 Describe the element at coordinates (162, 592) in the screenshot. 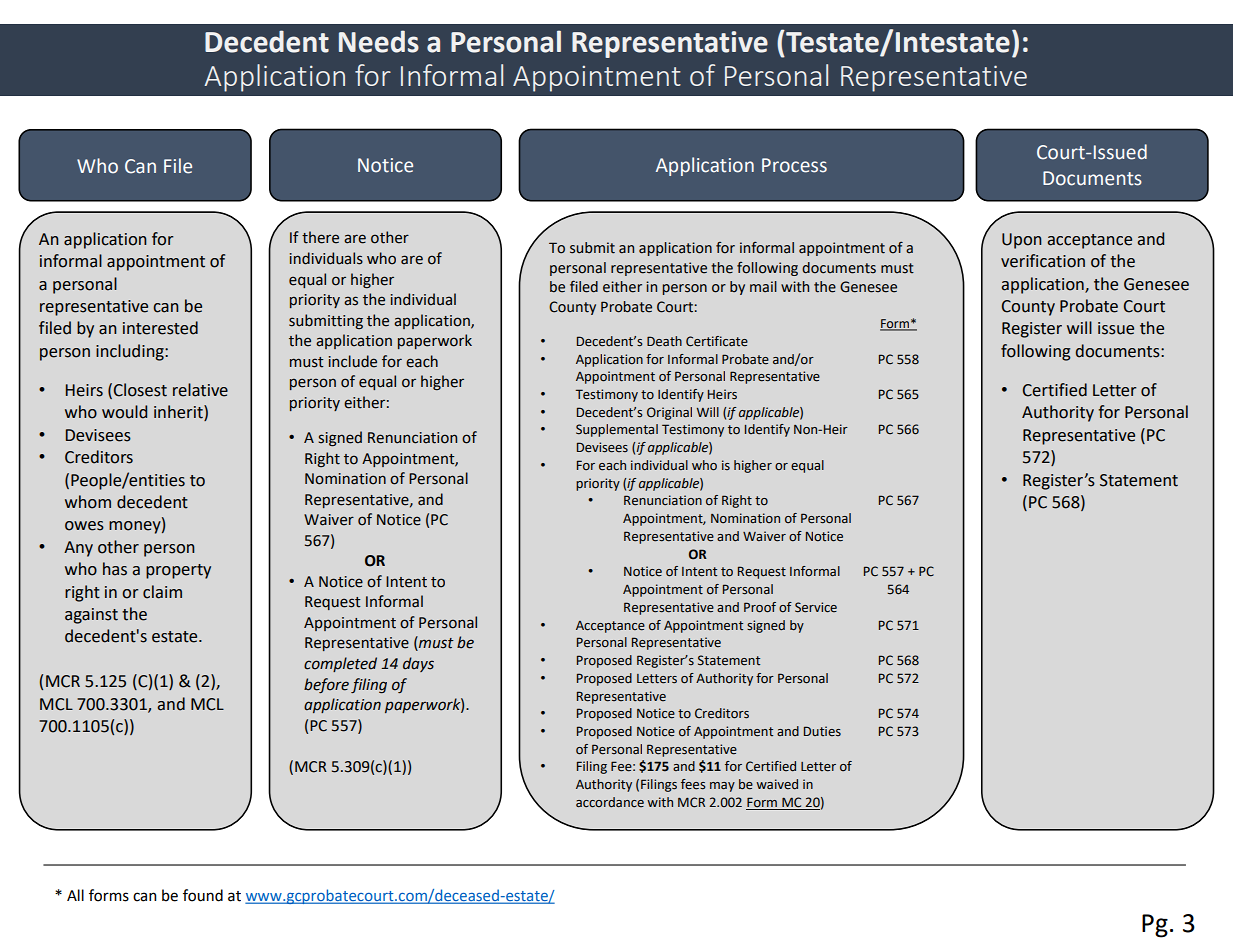

I see `claim` at that location.
